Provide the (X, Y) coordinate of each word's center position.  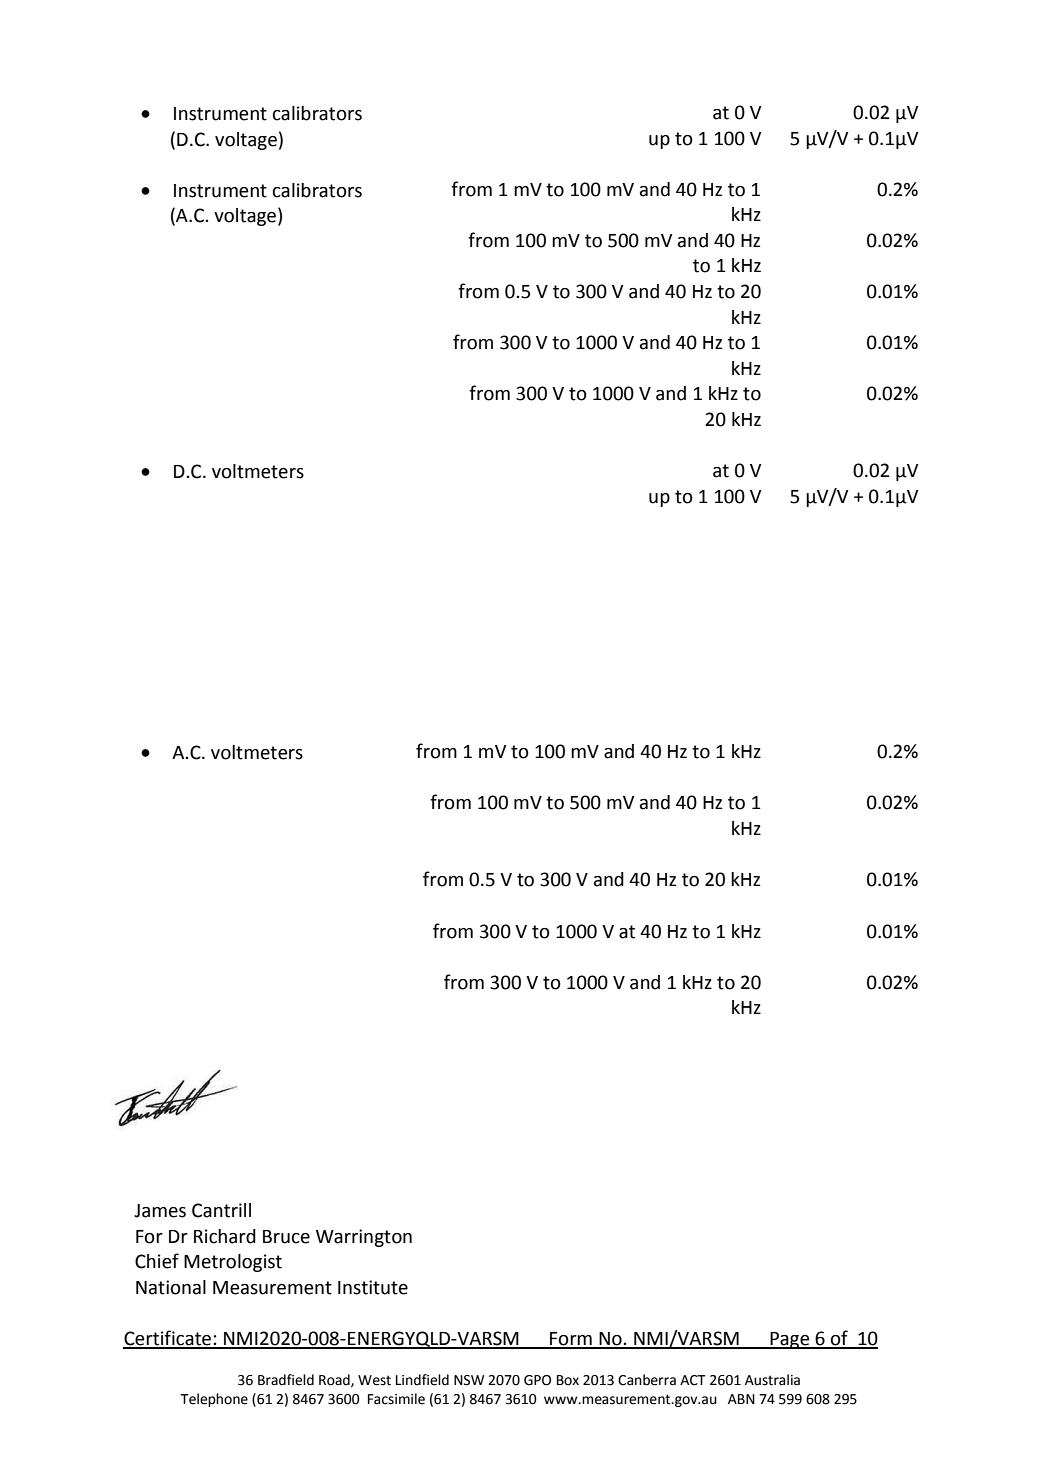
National (171, 1287)
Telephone (214, 1400)
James (160, 1211)
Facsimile (396, 1399)
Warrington (364, 1238)
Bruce (286, 1237)
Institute (373, 1287)
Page (790, 1340)
